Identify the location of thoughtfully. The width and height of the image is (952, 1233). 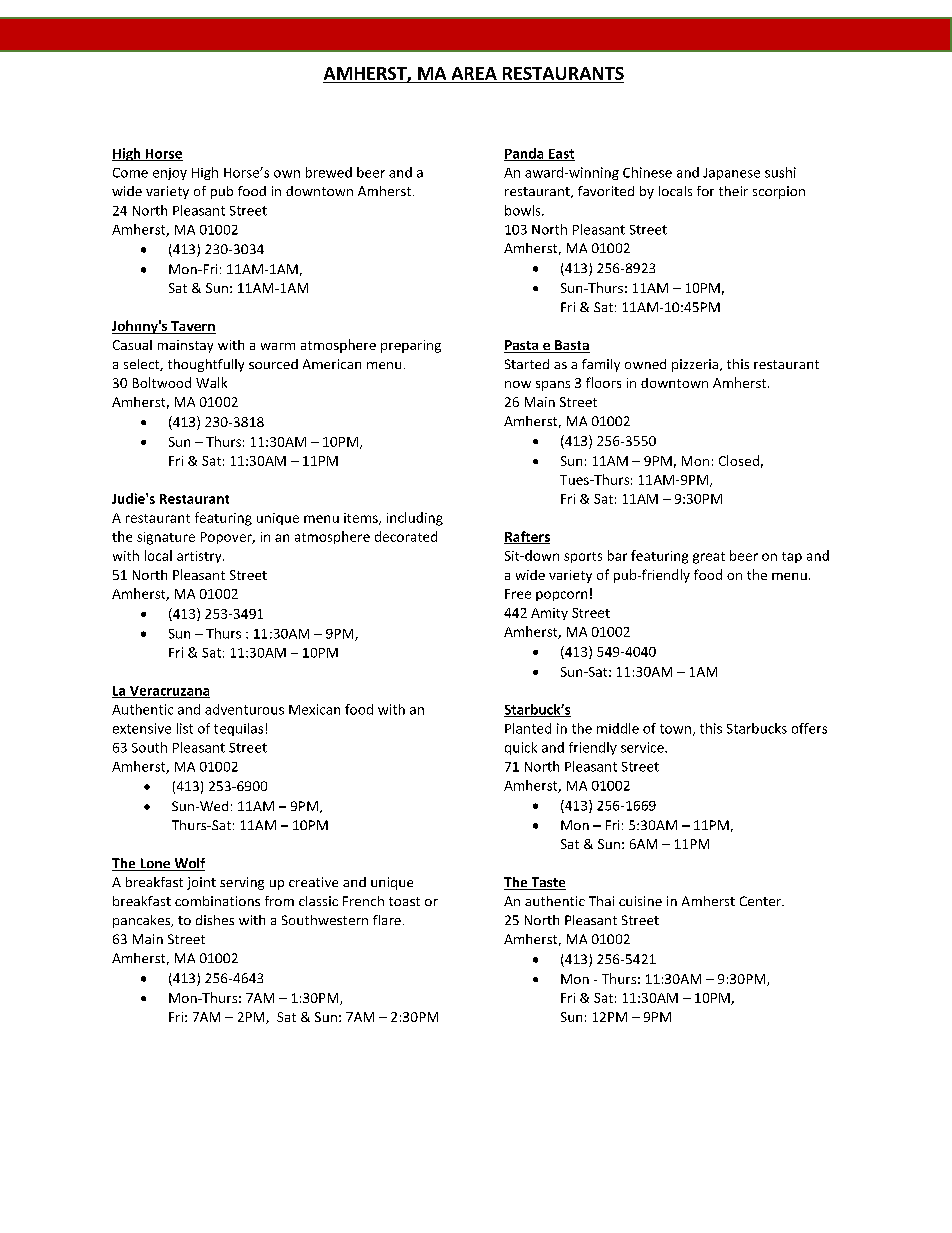
(206, 365).
